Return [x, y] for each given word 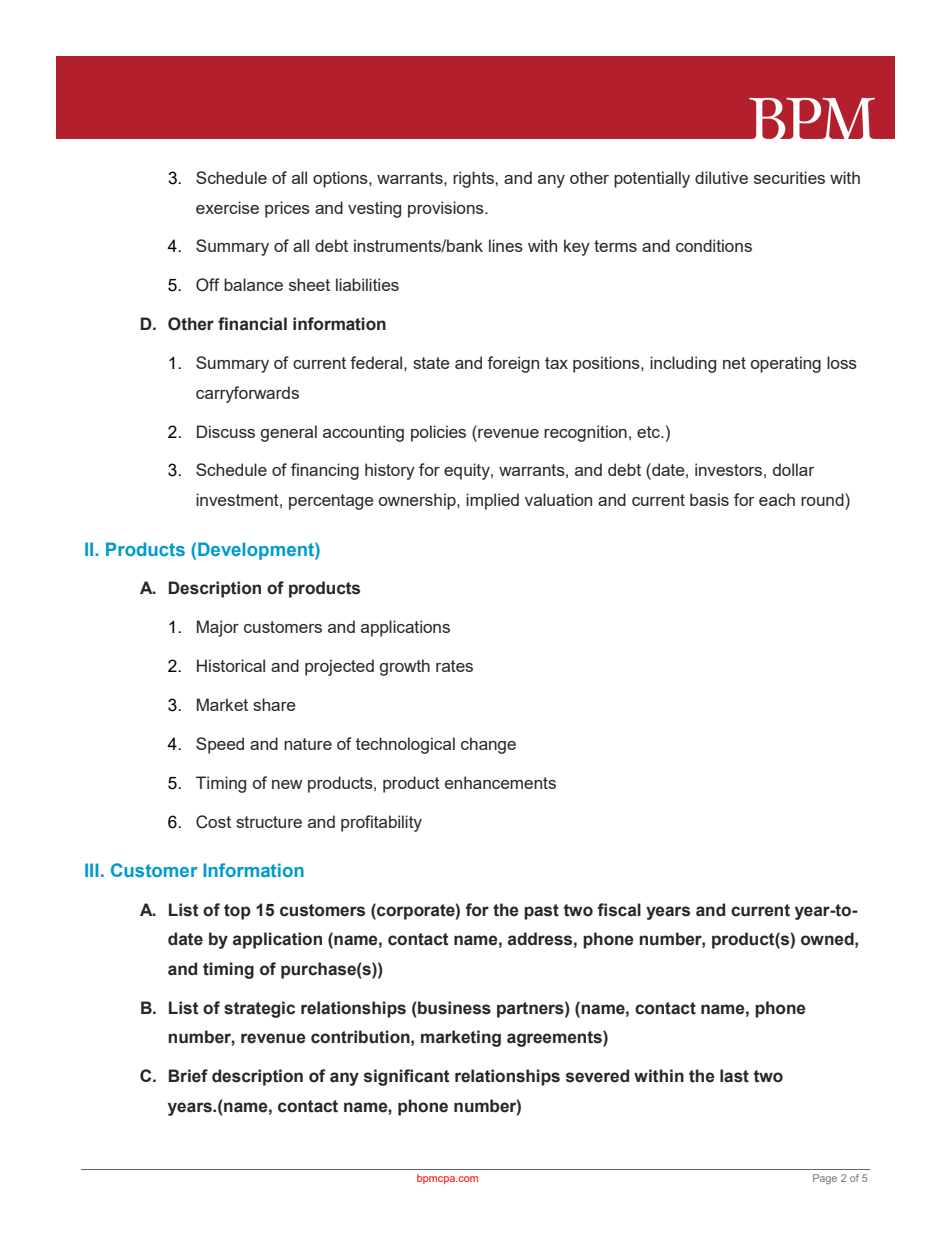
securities [789, 177]
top [237, 912]
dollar [793, 469]
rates [454, 666]
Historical [231, 665]
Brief [188, 1076]
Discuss [226, 431]
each [777, 499]
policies [438, 433]
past [541, 912]
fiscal [619, 910]
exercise [227, 207]
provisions [447, 209]
